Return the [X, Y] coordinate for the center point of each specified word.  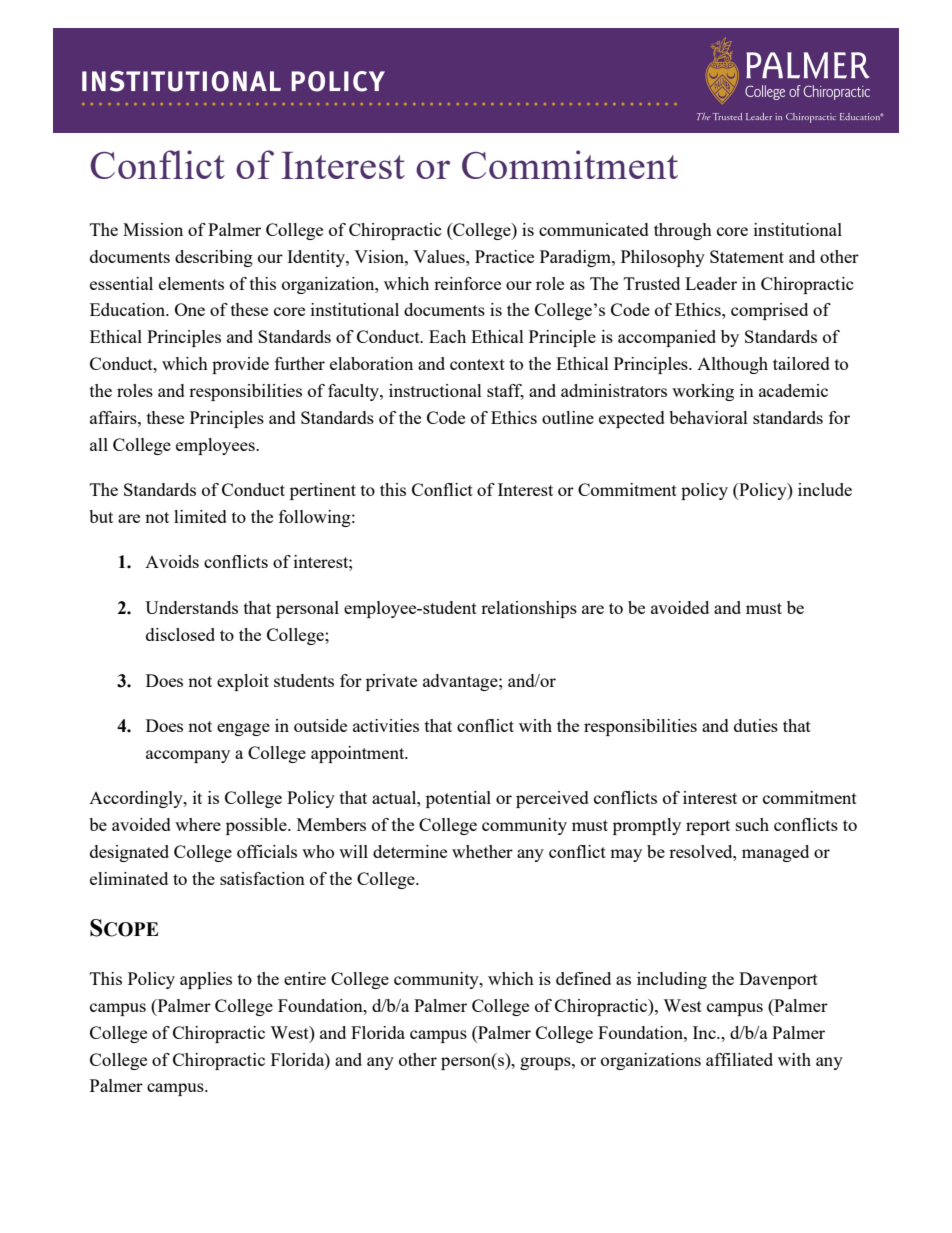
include [825, 489]
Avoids [172, 561]
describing [214, 258]
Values [440, 256]
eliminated [129, 878]
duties [756, 725]
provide [240, 365]
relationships [529, 609]
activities [386, 725]
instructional [435, 390]
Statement [747, 256]
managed [775, 853]
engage [243, 729]
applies [206, 980]
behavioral [708, 417]
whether [482, 851]
